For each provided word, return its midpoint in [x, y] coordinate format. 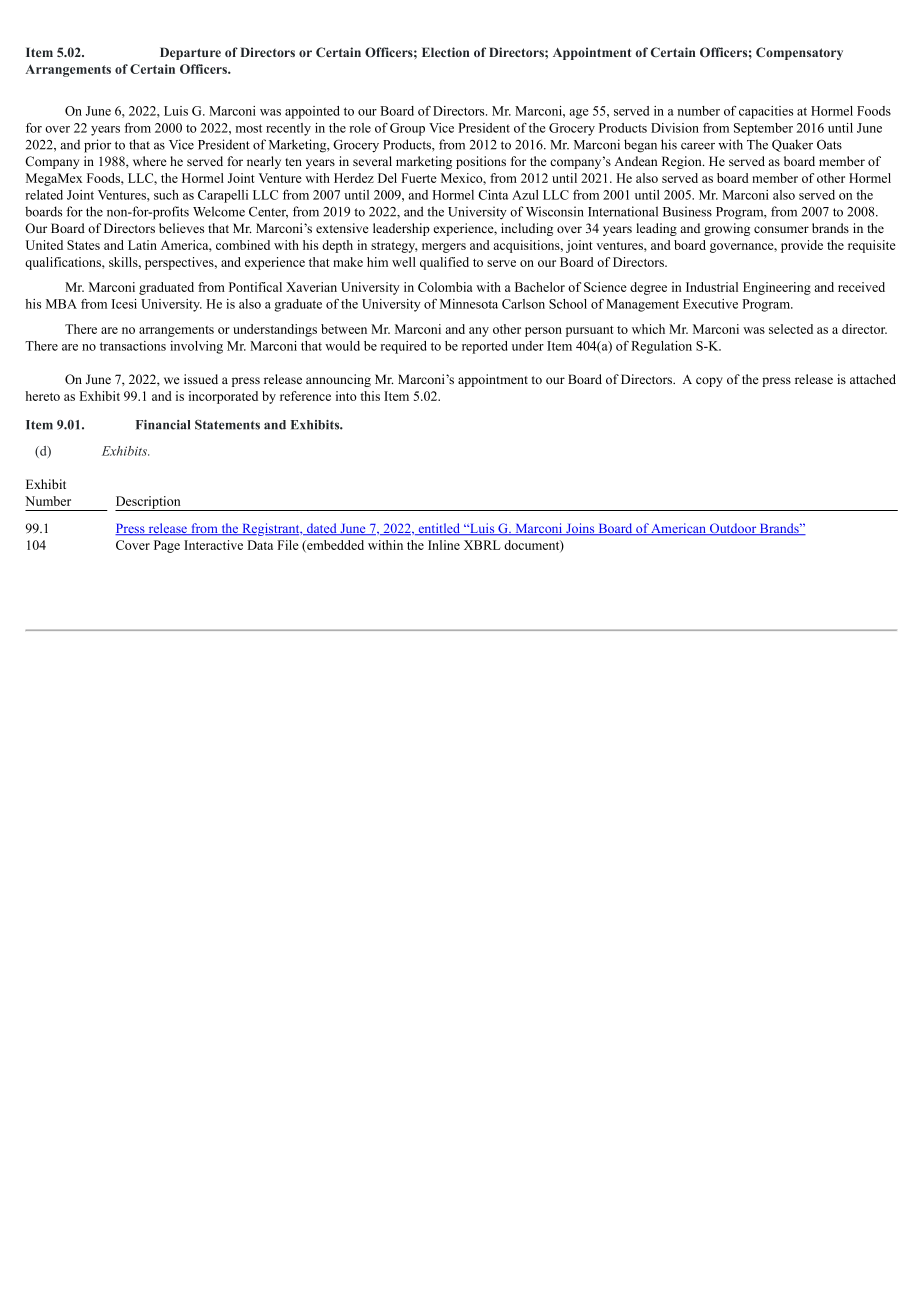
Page [167, 546]
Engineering [777, 288]
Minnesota [469, 304]
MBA [61, 304]
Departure [190, 53]
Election [445, 52]
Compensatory [799, 53]
